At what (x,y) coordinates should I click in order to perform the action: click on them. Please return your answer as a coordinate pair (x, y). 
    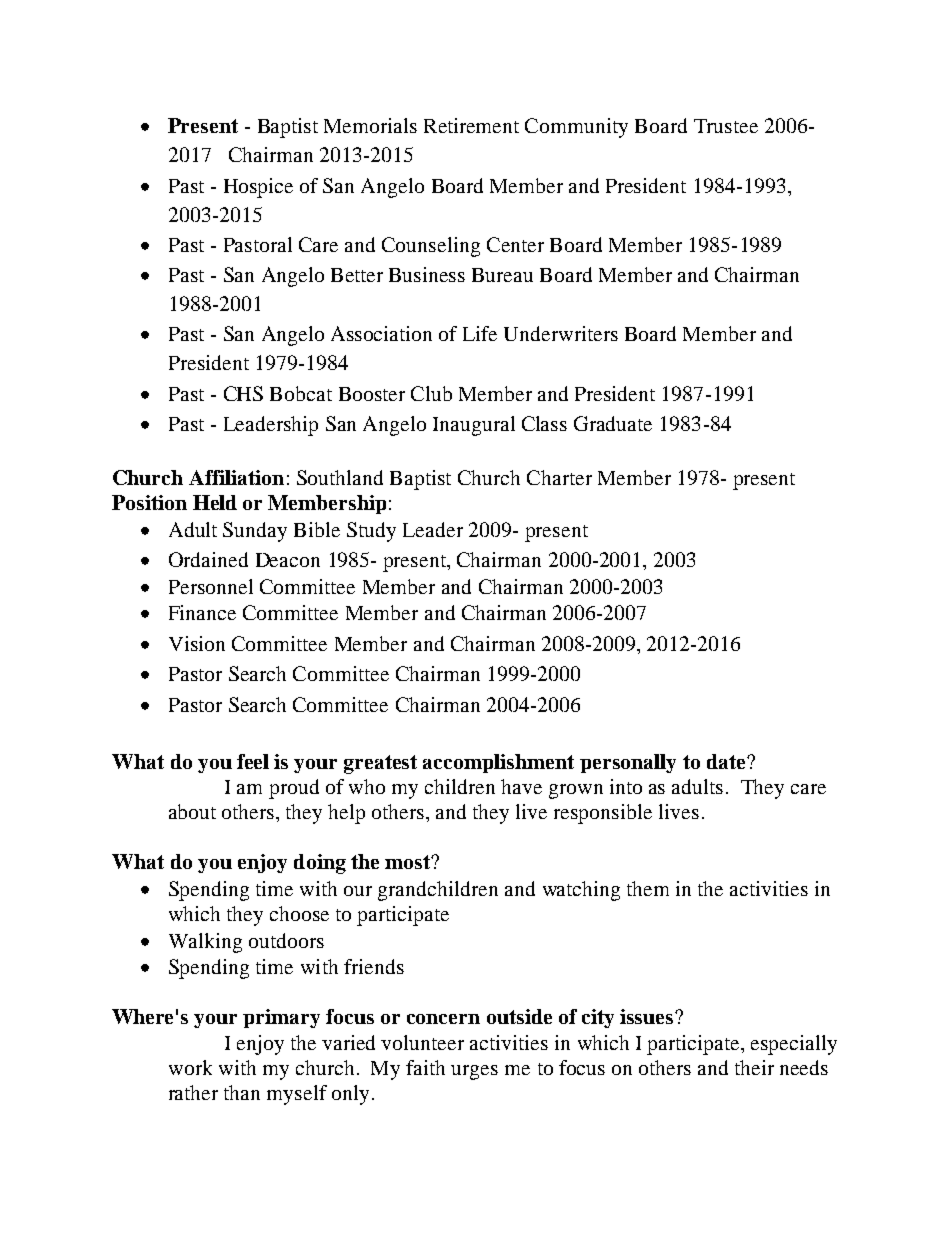
    Looking at the image, I should click on (648, 888).
